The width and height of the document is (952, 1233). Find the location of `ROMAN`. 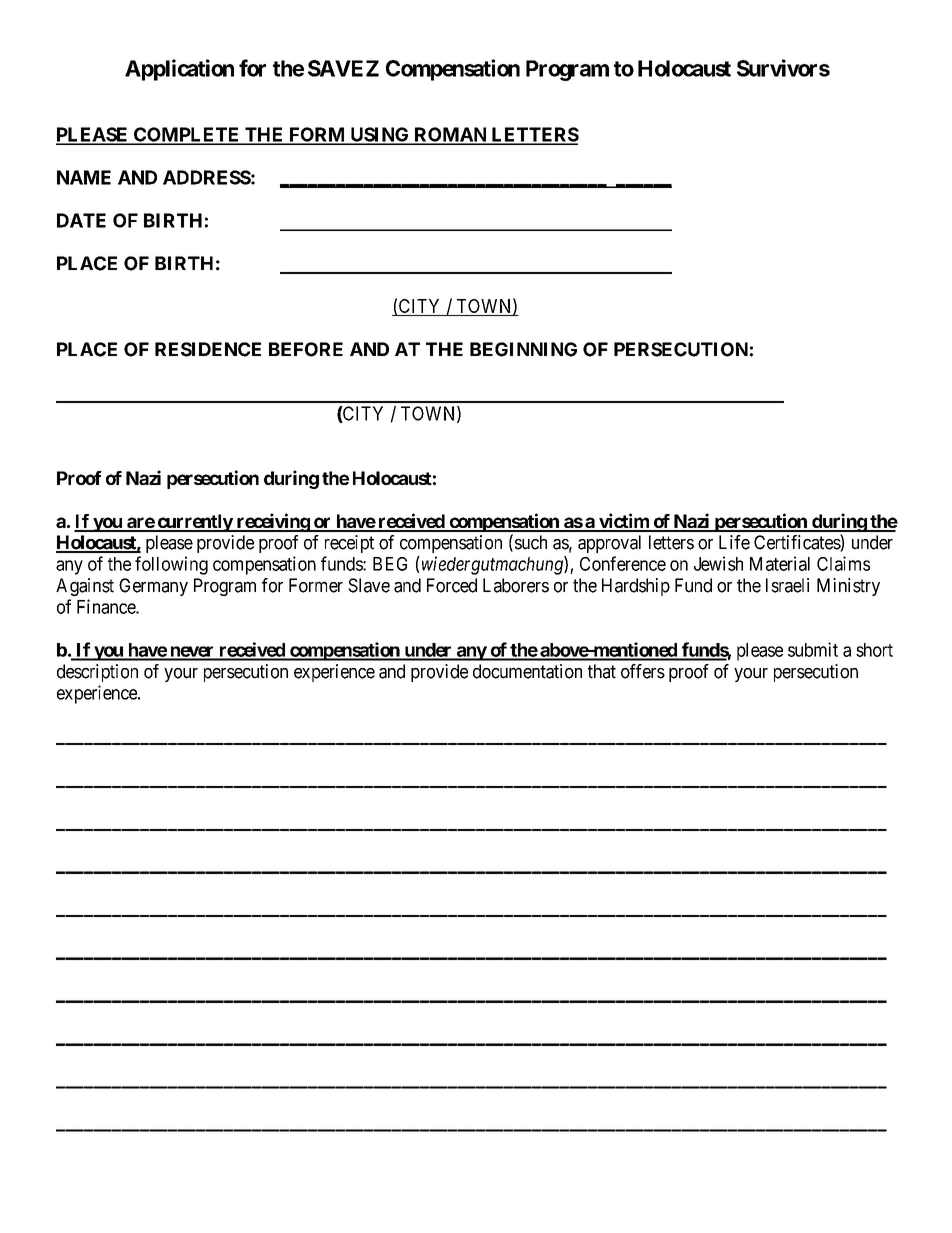

ROMAN is located at coordinates (450, 135).
